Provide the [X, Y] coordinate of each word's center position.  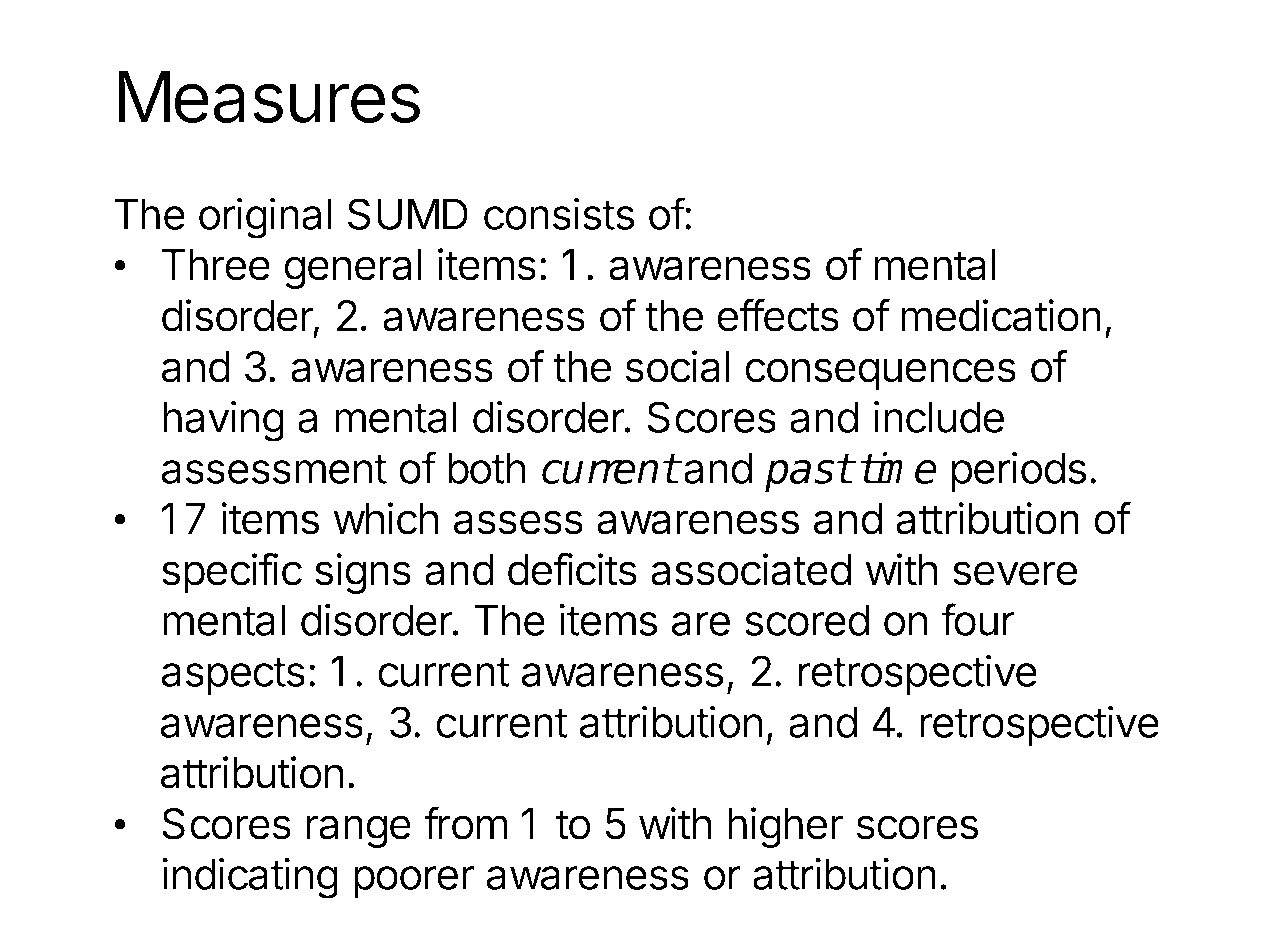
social [678, 366]
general [352, 269]
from [466, 823]
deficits [572, 569]
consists [559, 213]
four [978, 619]
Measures [269, 97]
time [898, 467]
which [386, 518]
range [359, 831]
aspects [233, 676]
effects [778, 315]
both [487, 468]
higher [785, 827]
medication [1001, 315]
